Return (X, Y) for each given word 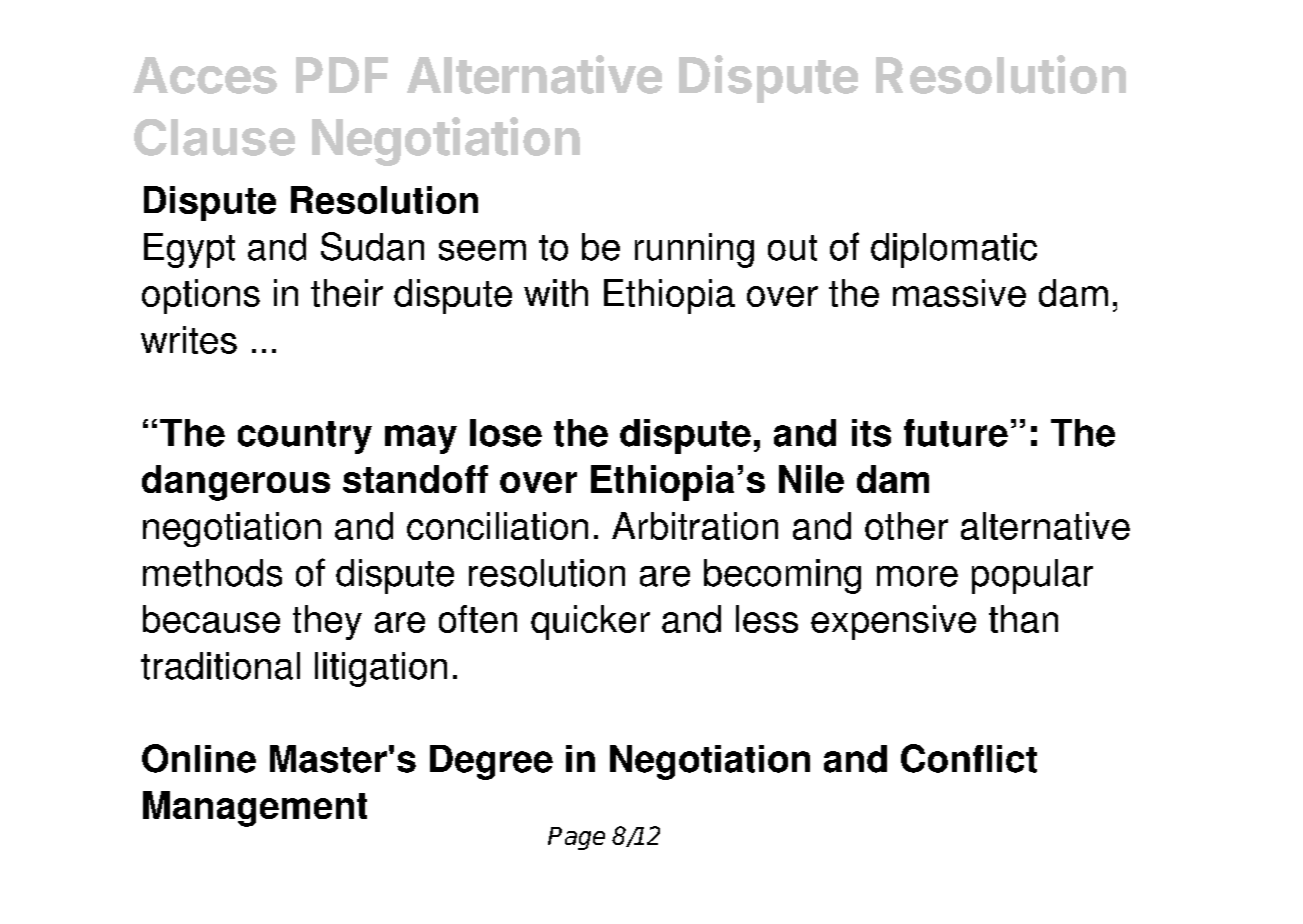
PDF (342, 75)
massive (959, 293)
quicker (590, 622)
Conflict (969, 758)
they (327, 622)
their (347, 293)
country (305, 437)
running (694, 250)
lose (506, 433)
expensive (893, 622)
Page (576, 838)
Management (255, 809)
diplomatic (954, 250)
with (556, 293)
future (956, 433)
